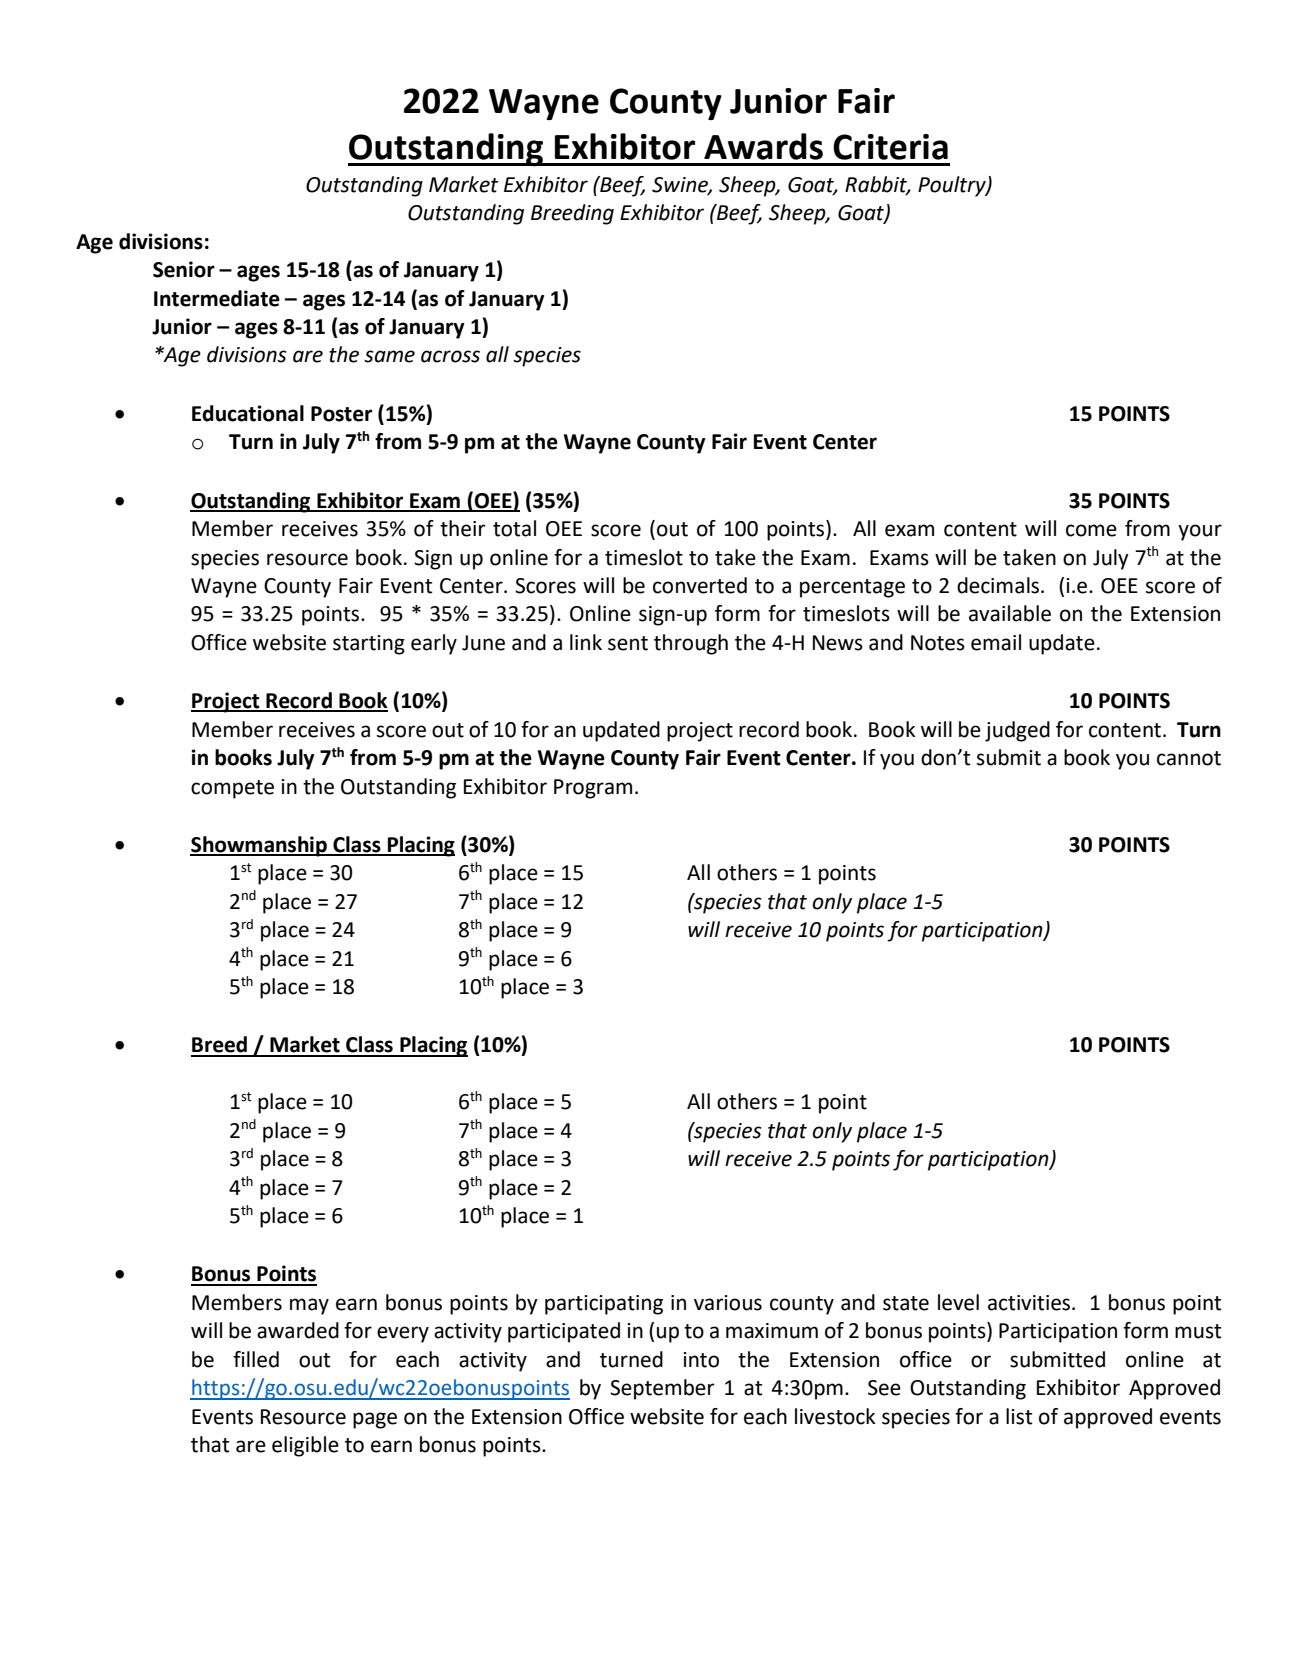 This screenshot has width=1298, height=1680. I want to click on list, so click(1019, 1416).
